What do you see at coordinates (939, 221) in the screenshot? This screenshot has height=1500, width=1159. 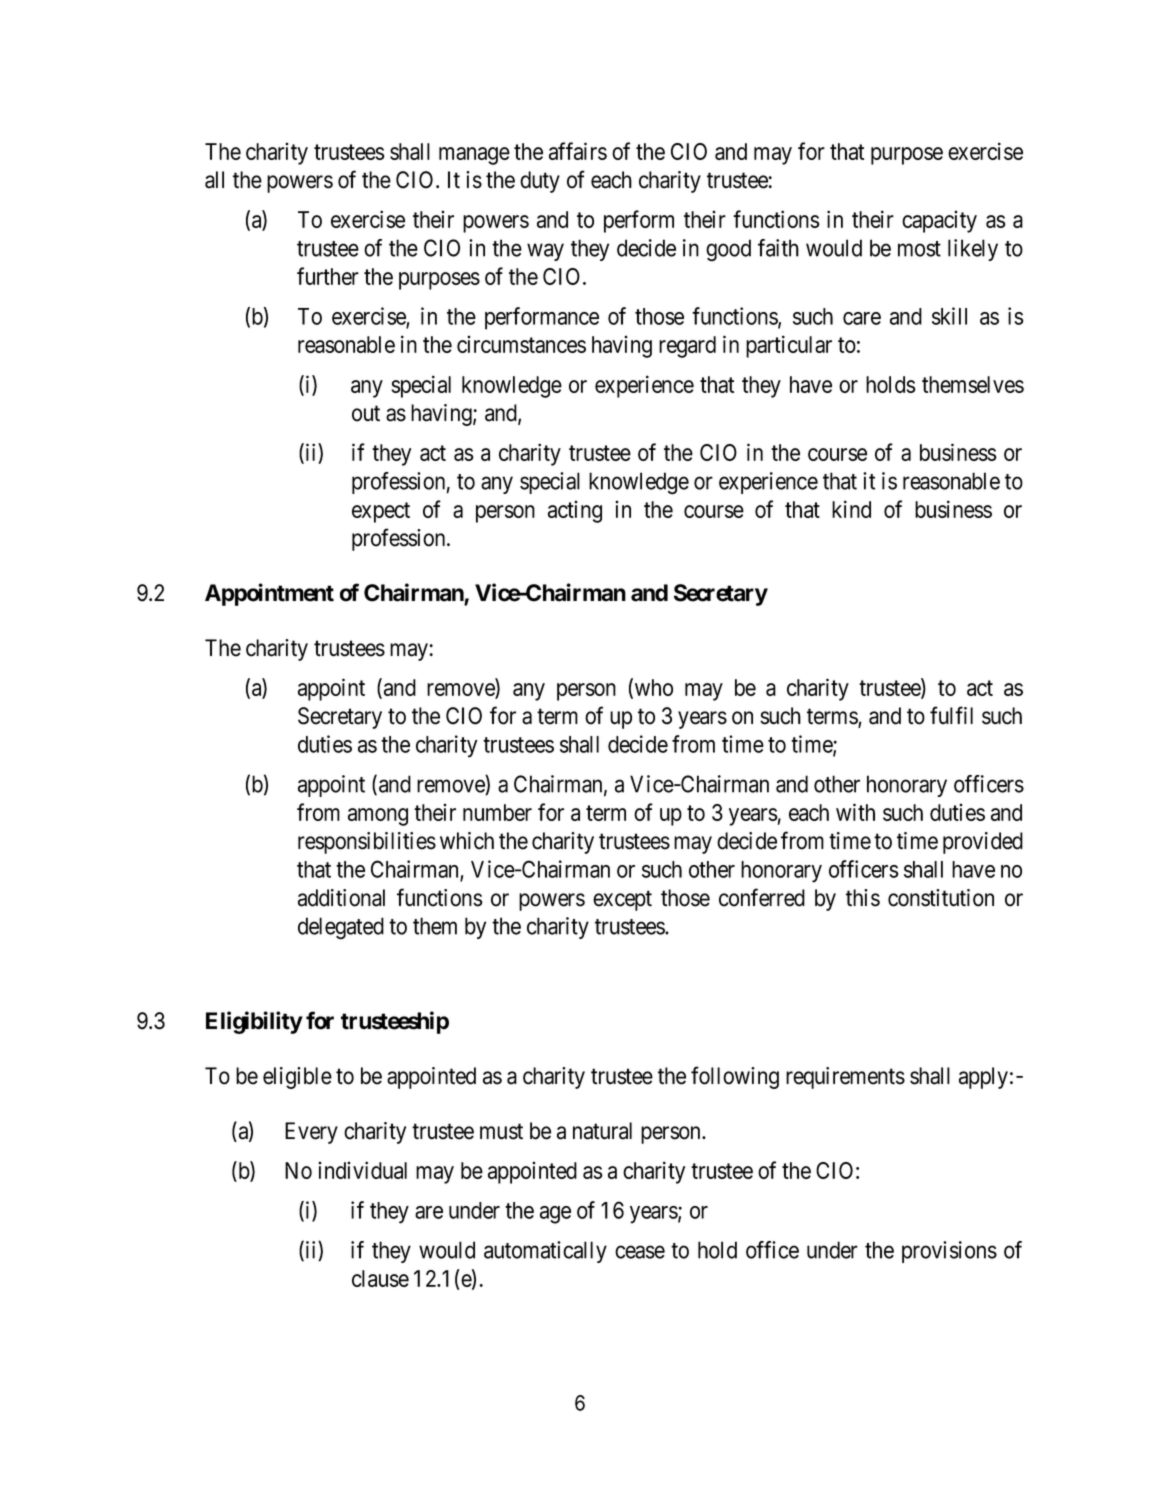 I see `capacity` at bounding box center [939, 221].
